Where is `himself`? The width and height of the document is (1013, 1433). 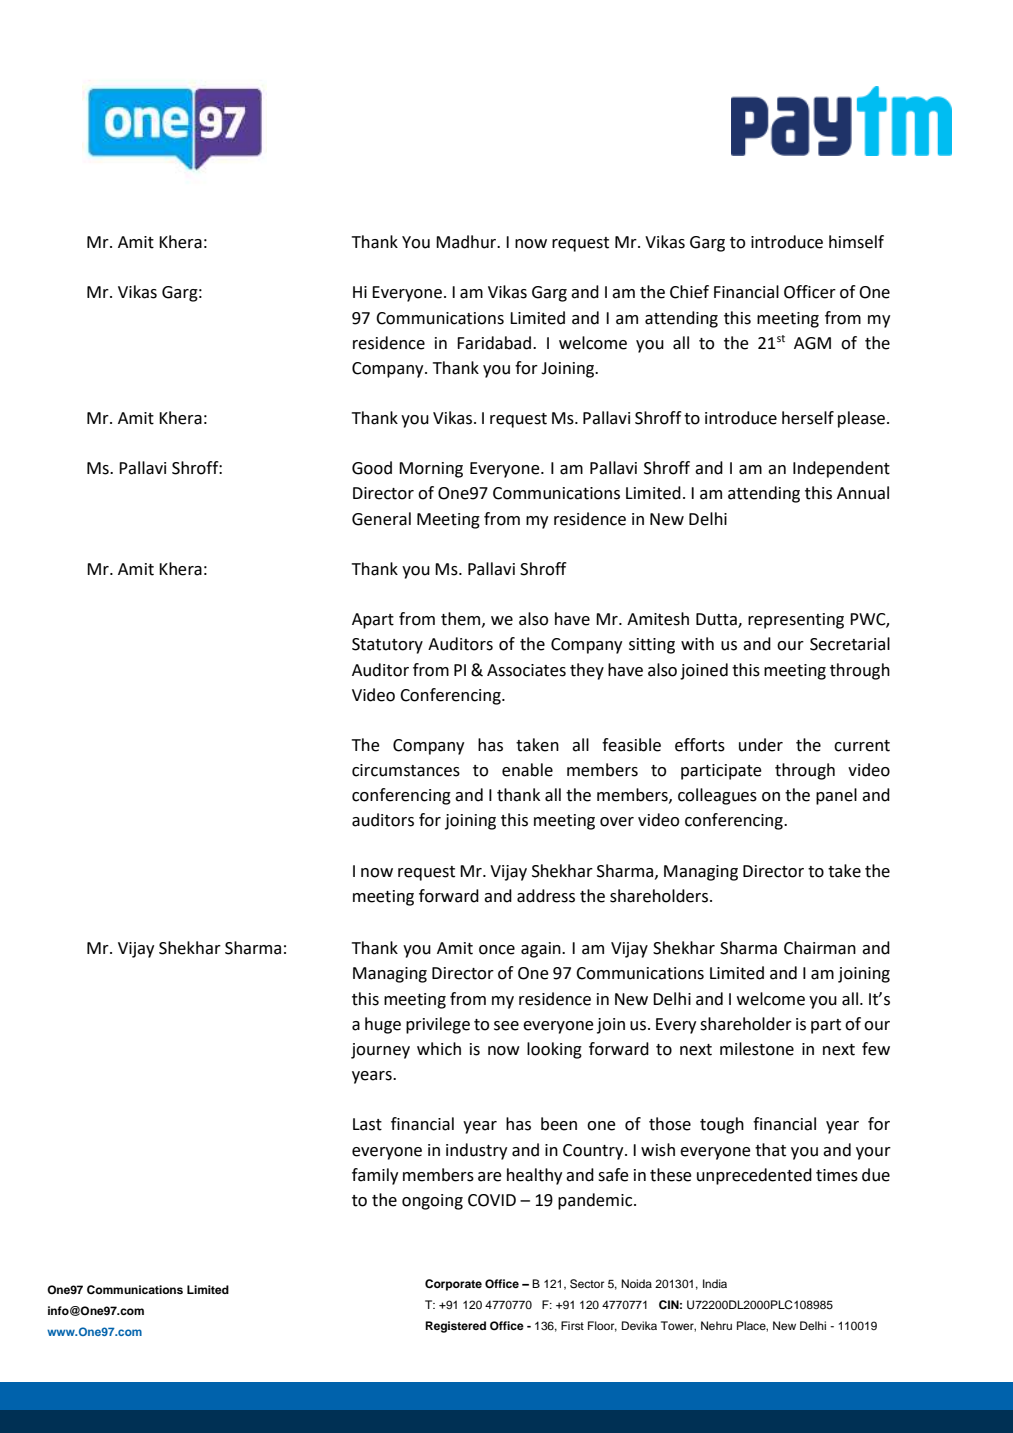 himself is located at coordinates (856, 242).
